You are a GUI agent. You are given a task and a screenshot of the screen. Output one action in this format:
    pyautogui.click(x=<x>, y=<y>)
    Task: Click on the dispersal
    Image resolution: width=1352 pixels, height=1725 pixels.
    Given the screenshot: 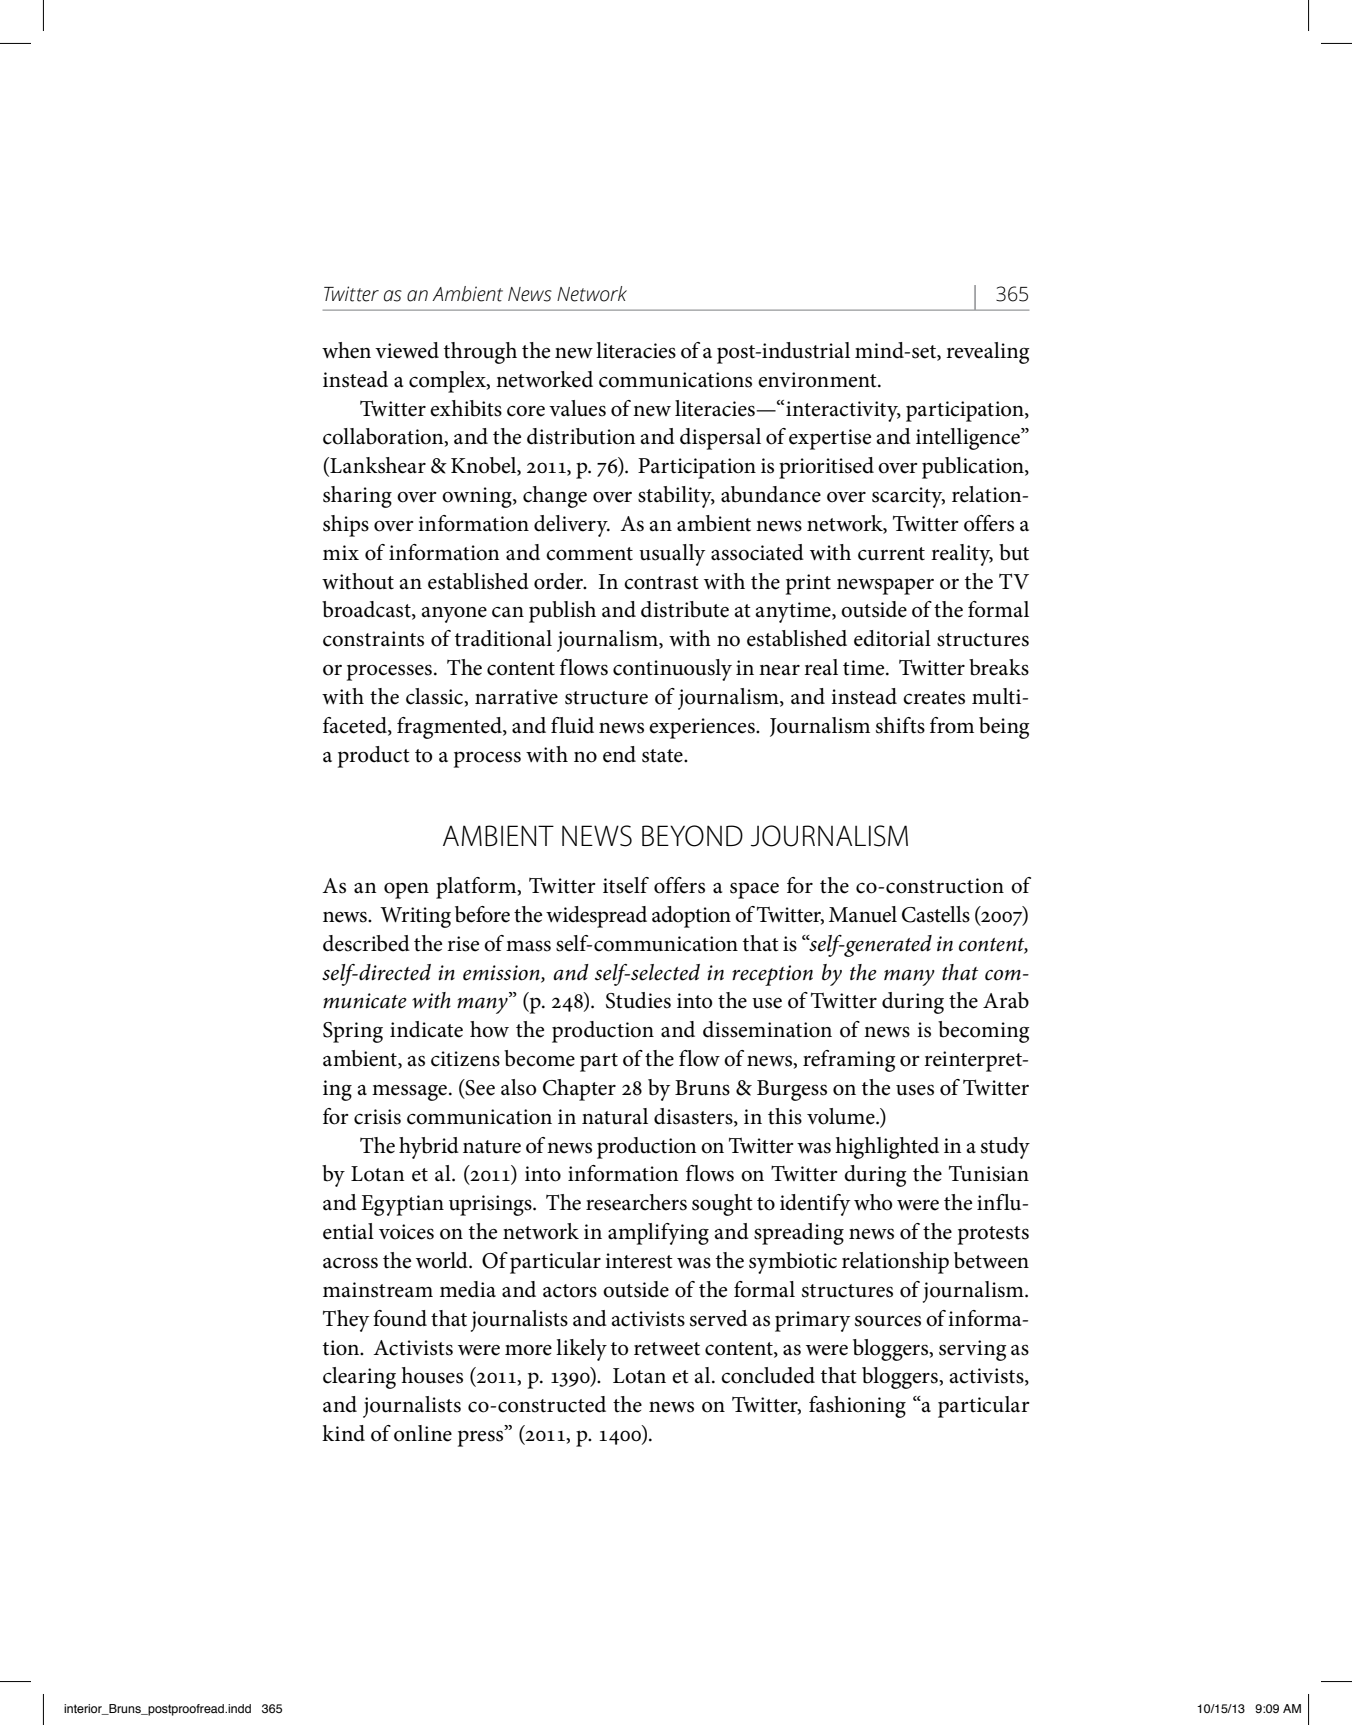 What is the action you would take?
    pyautogui.click(x=720, y=439)
